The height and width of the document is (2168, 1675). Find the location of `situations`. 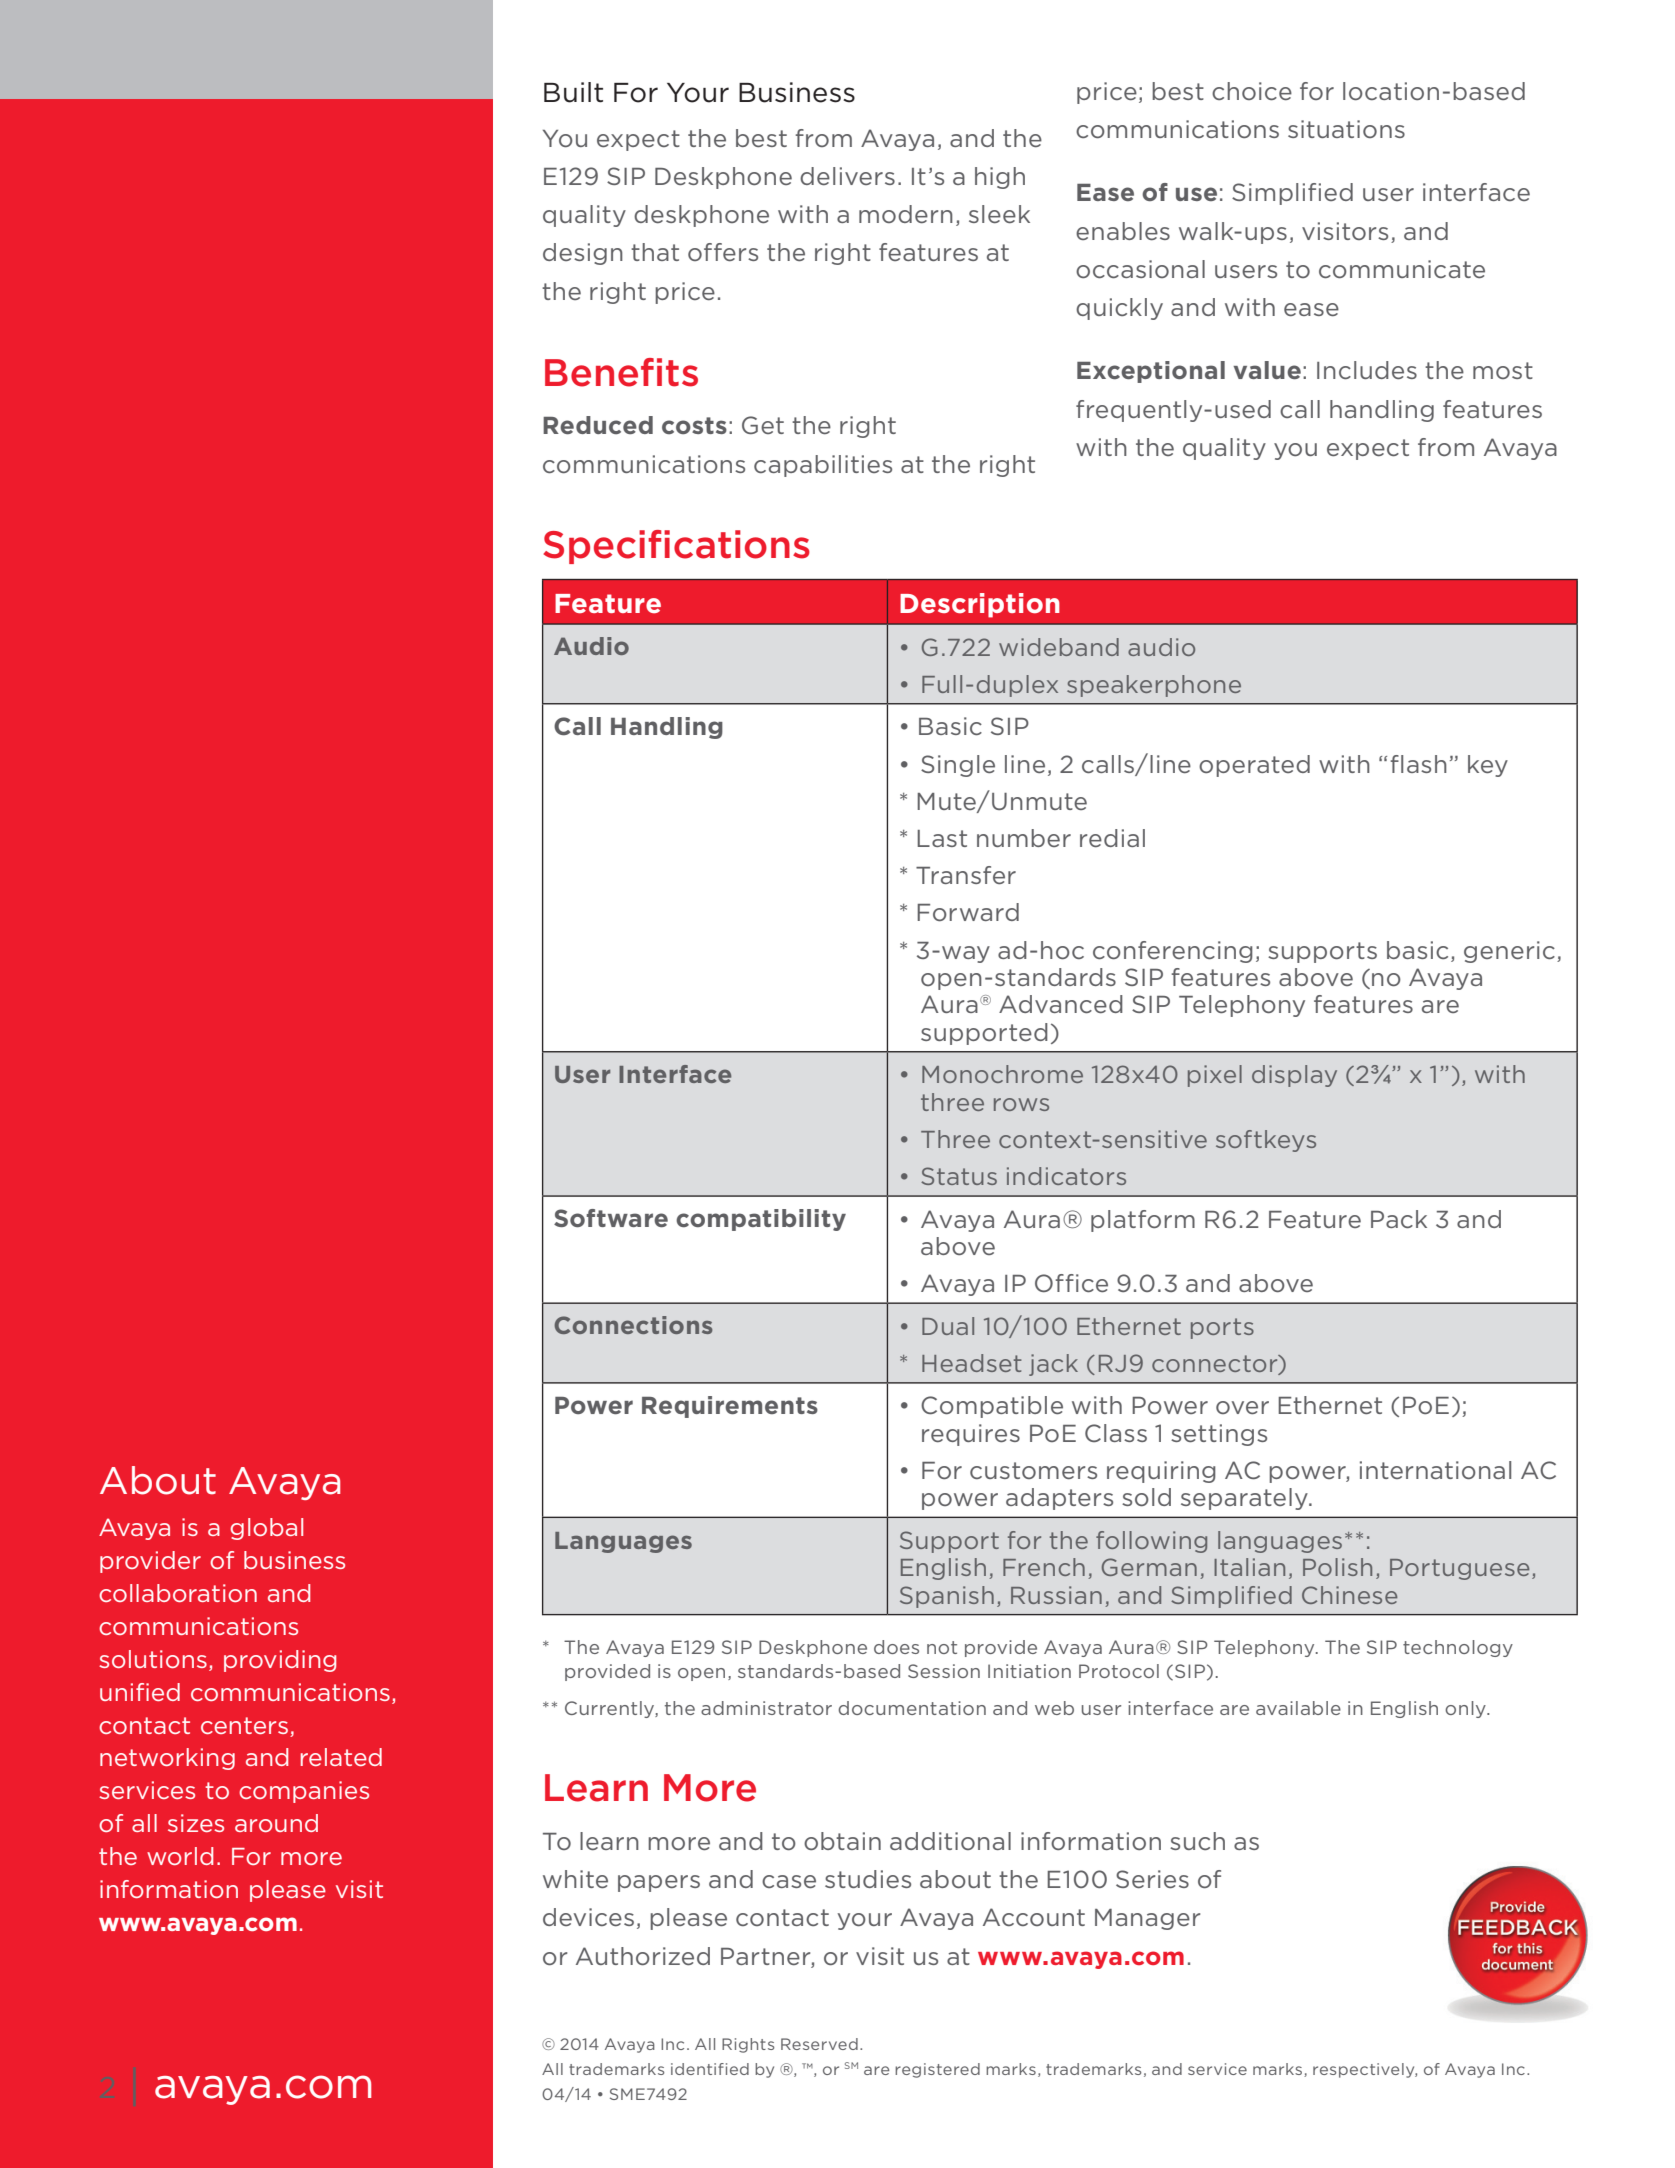

situations is located at coordinates (1346, 129).
